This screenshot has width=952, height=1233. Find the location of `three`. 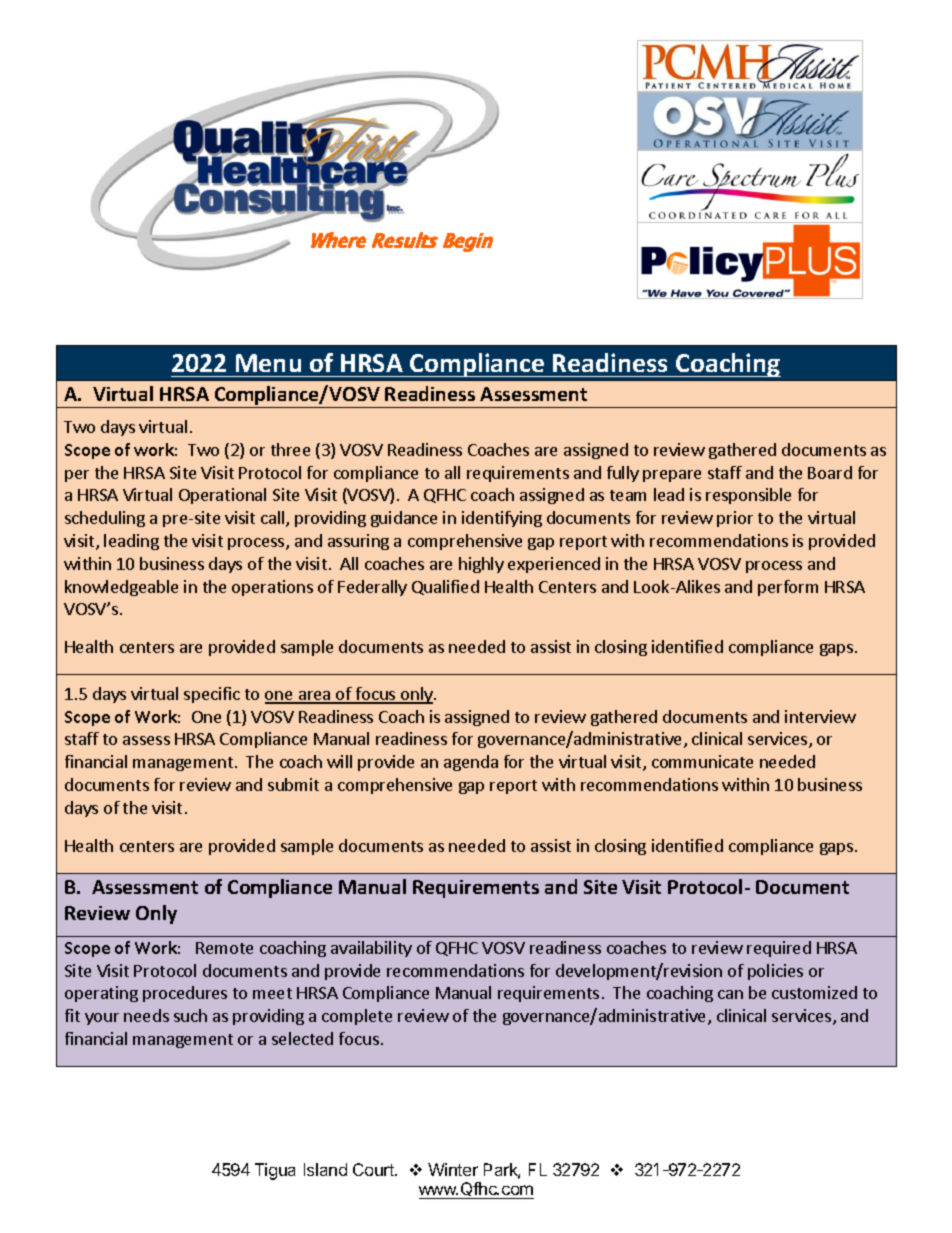

three is located at coordinates (290, 449).
